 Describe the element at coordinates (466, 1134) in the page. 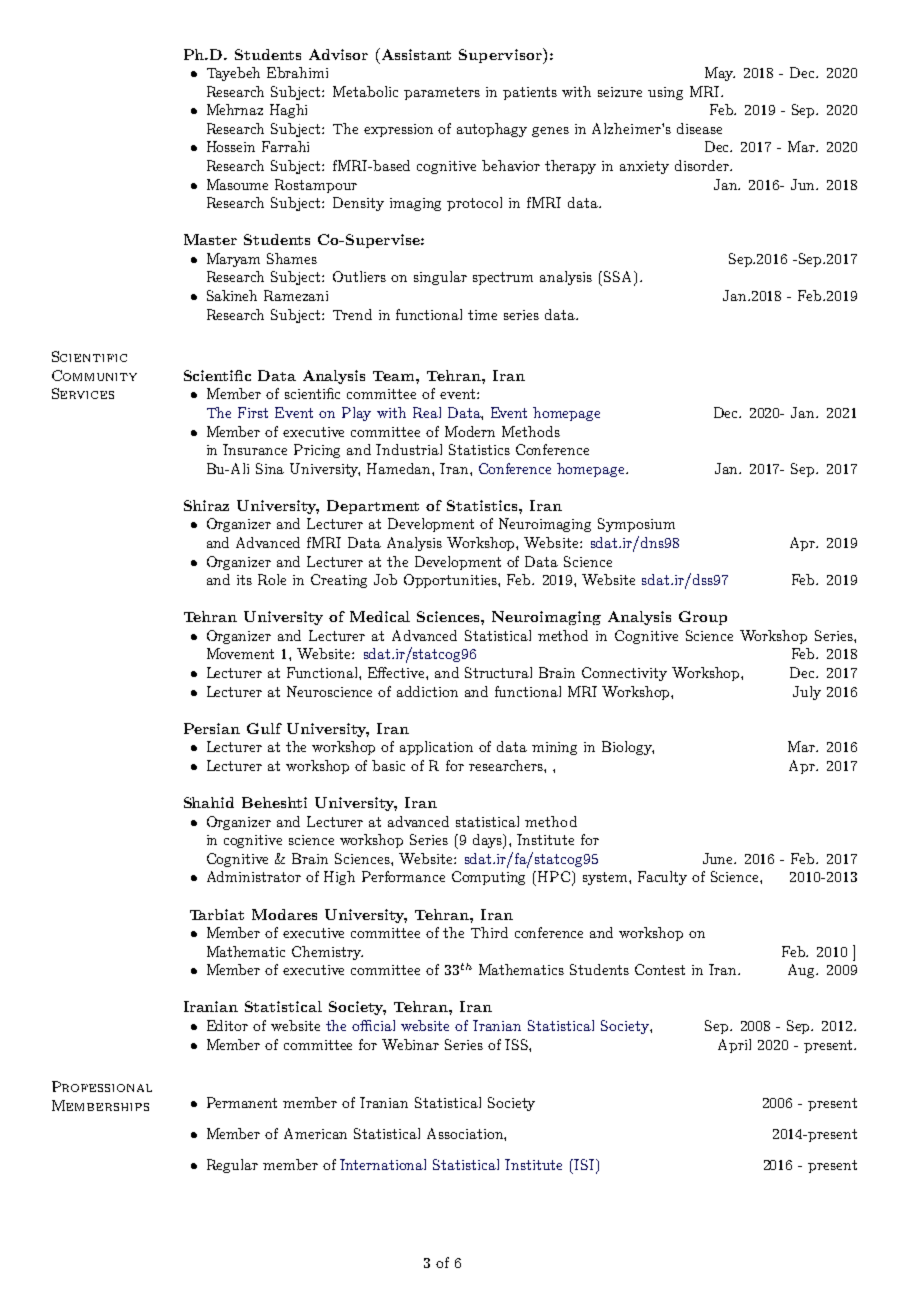

I see `Association` at that location.
